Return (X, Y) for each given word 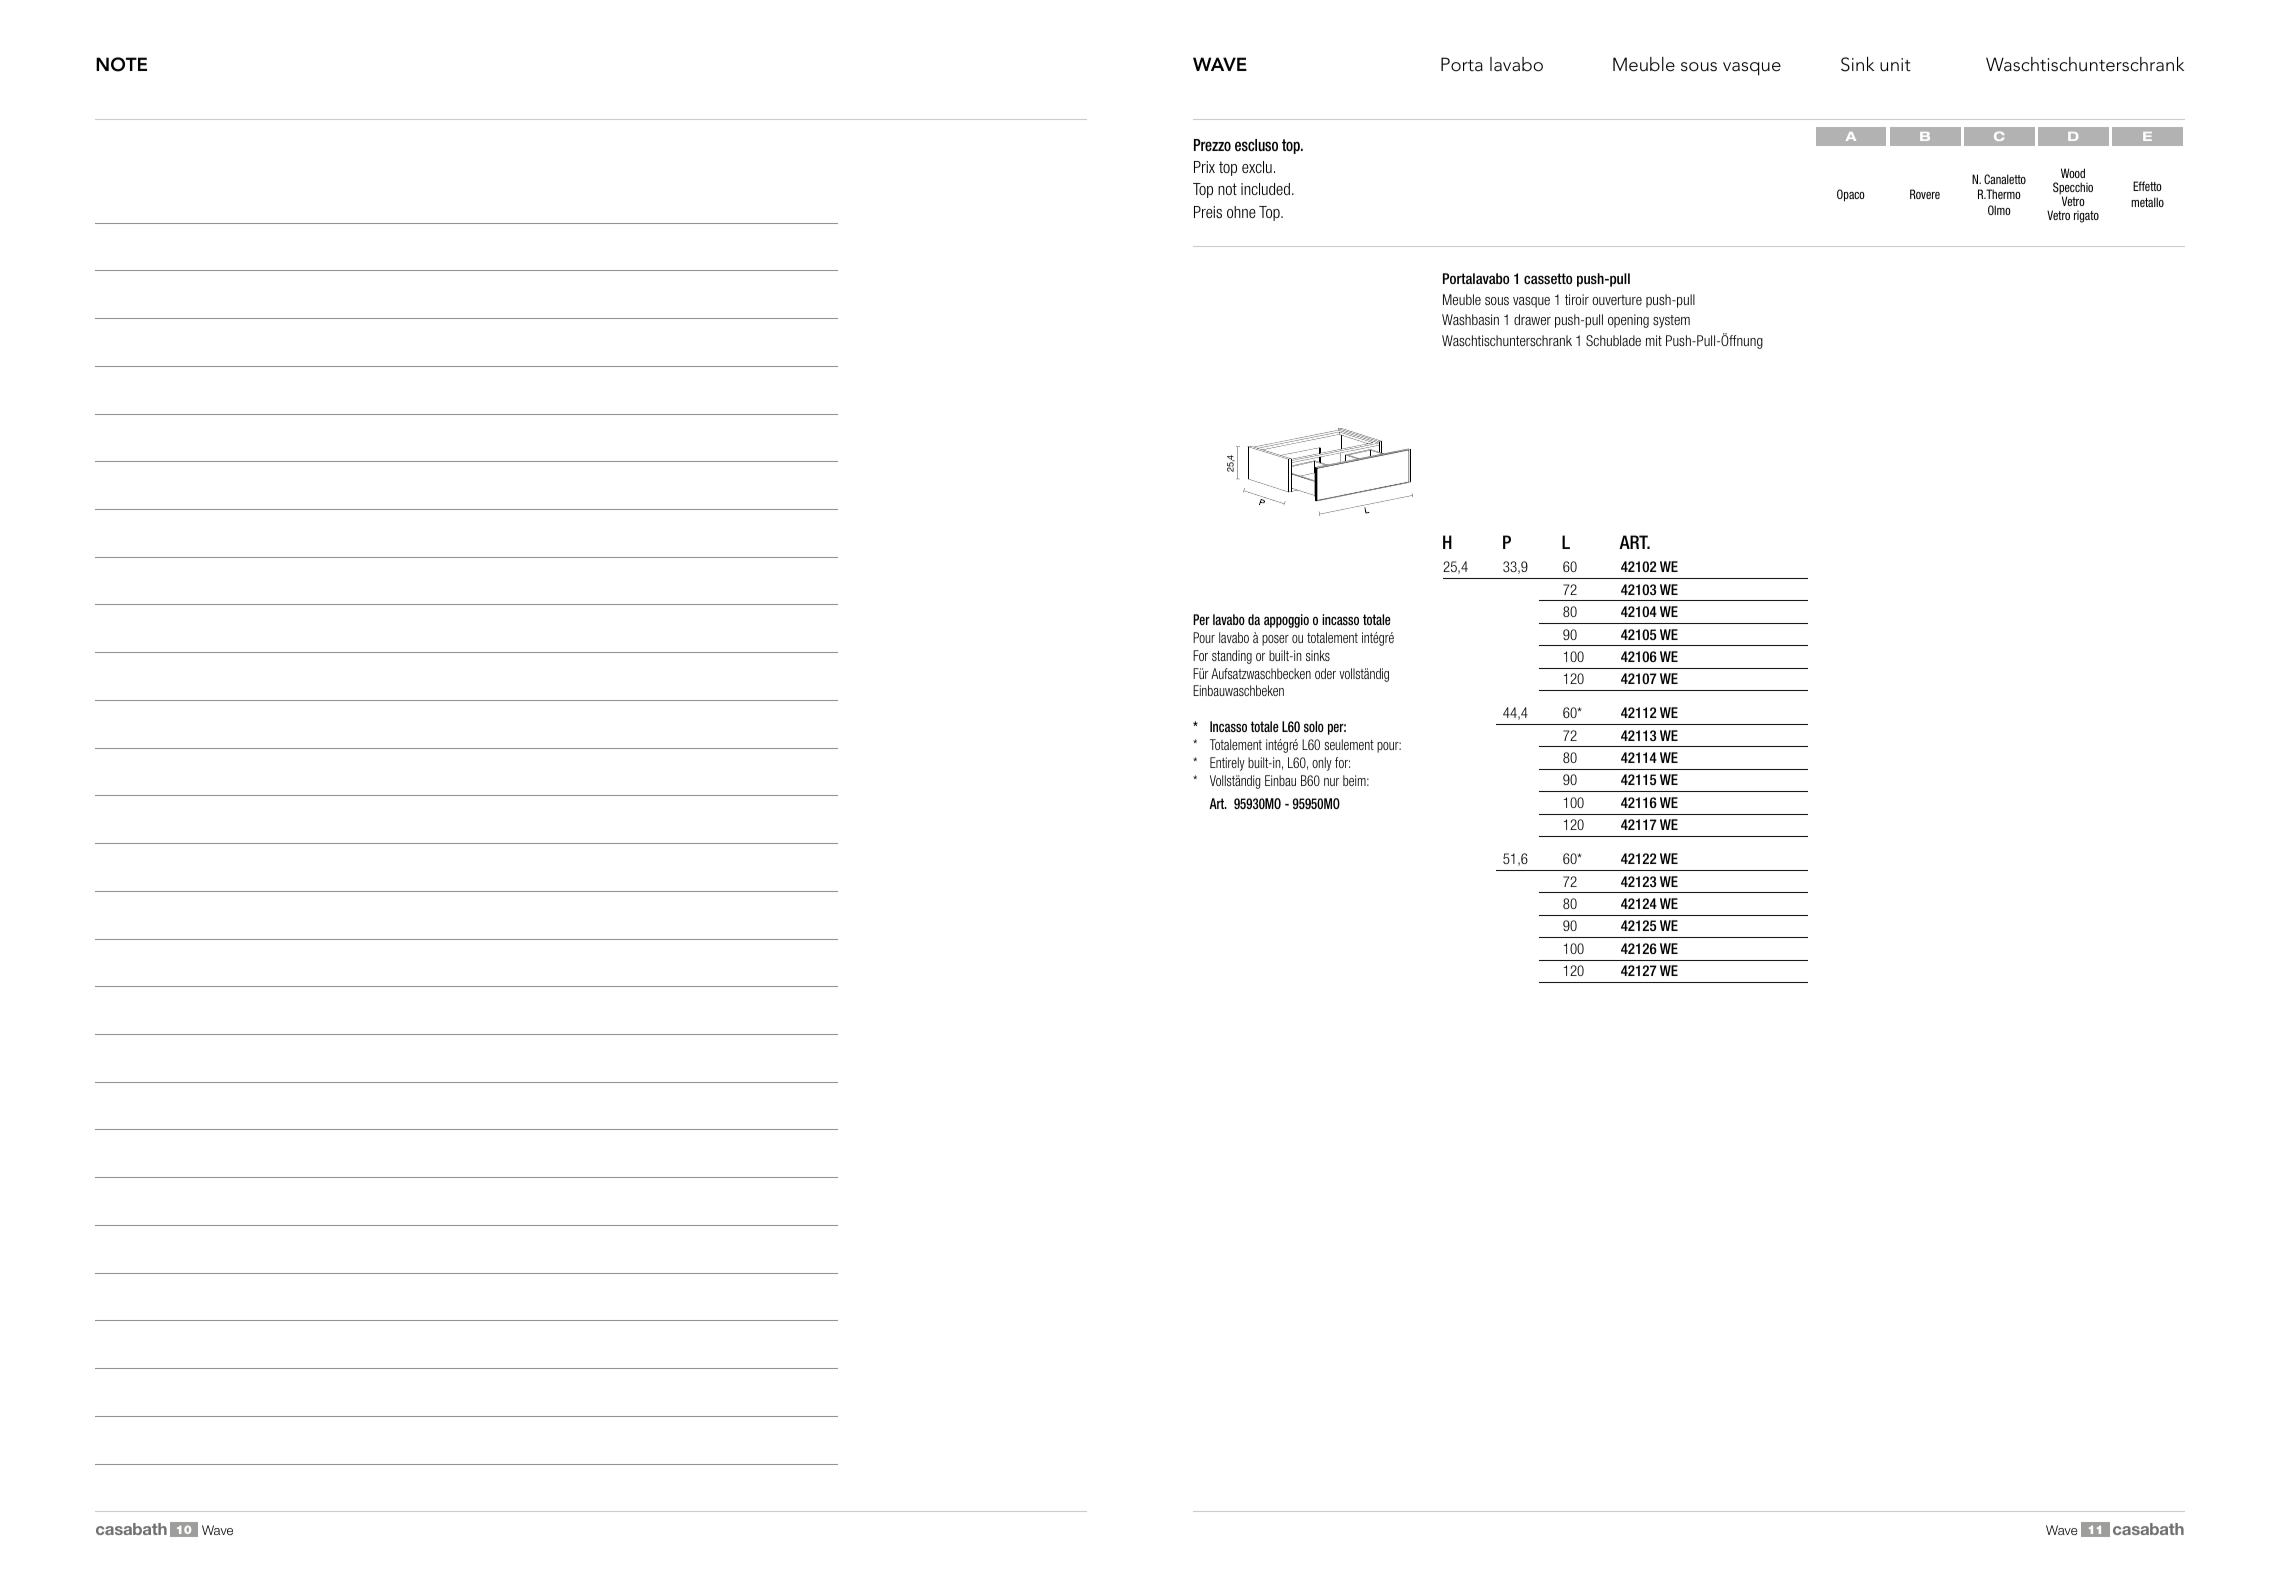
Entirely (1227, 764)
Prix (1204, 167)
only (1322, 764)
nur (1331, 782)
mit (1654, 340)
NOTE (121, 64)
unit (1895, 65)
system (1671, 321)
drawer (1532, 319)
